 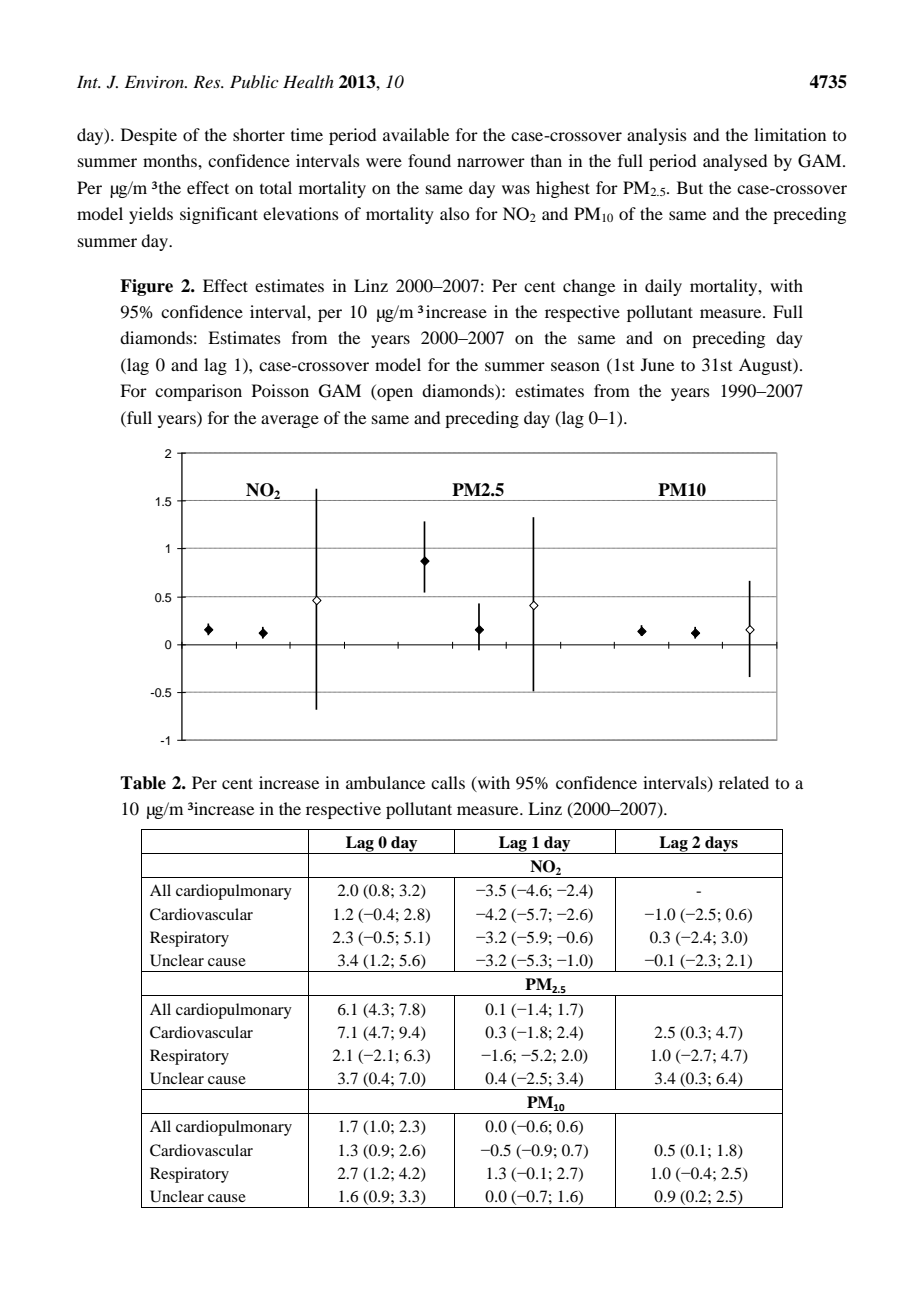 What do you see at coordinates (657, 136) in the screenshot?
I see `analysis` at bounding box center [657, 136].
